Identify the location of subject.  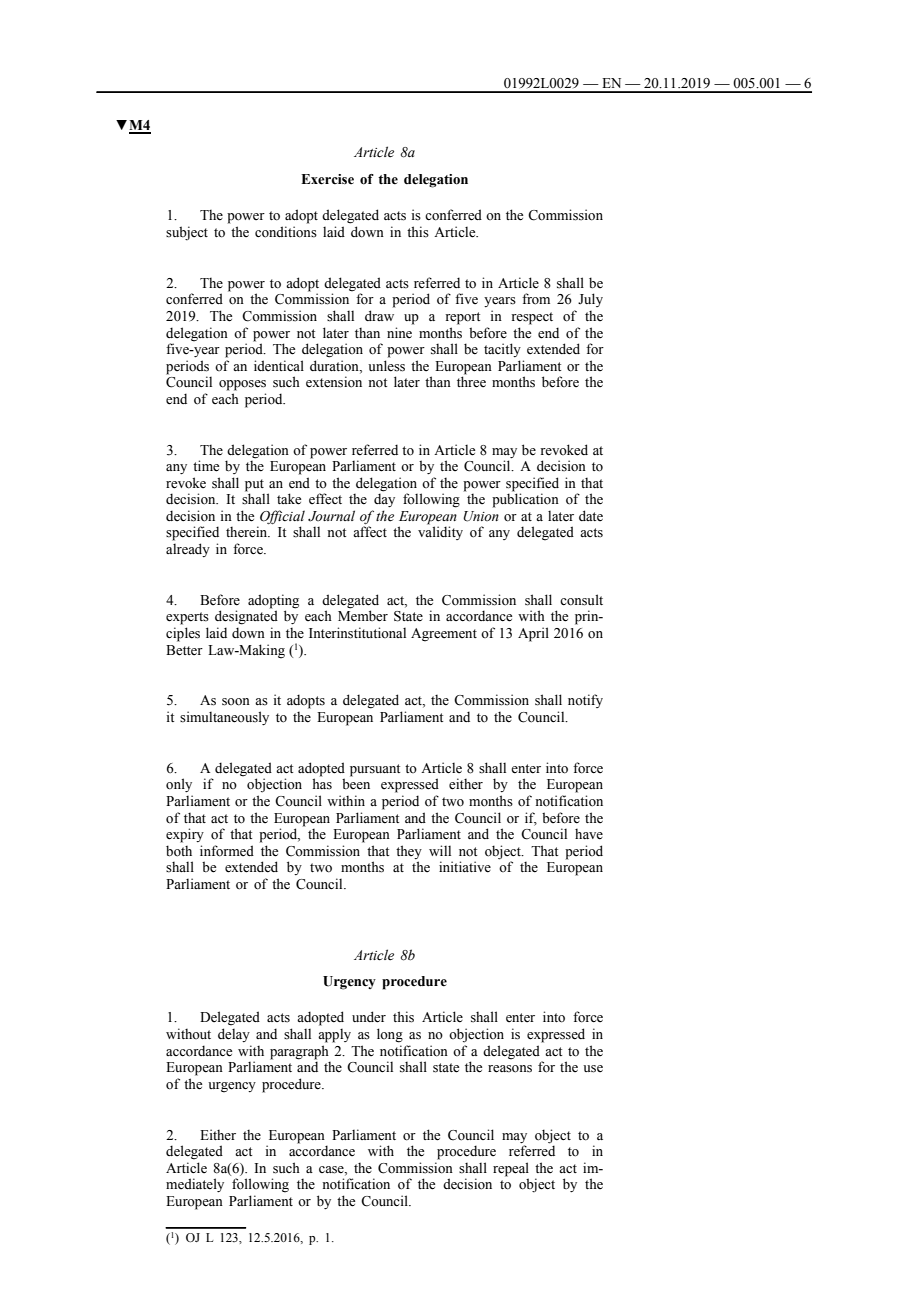
(187, 233).
